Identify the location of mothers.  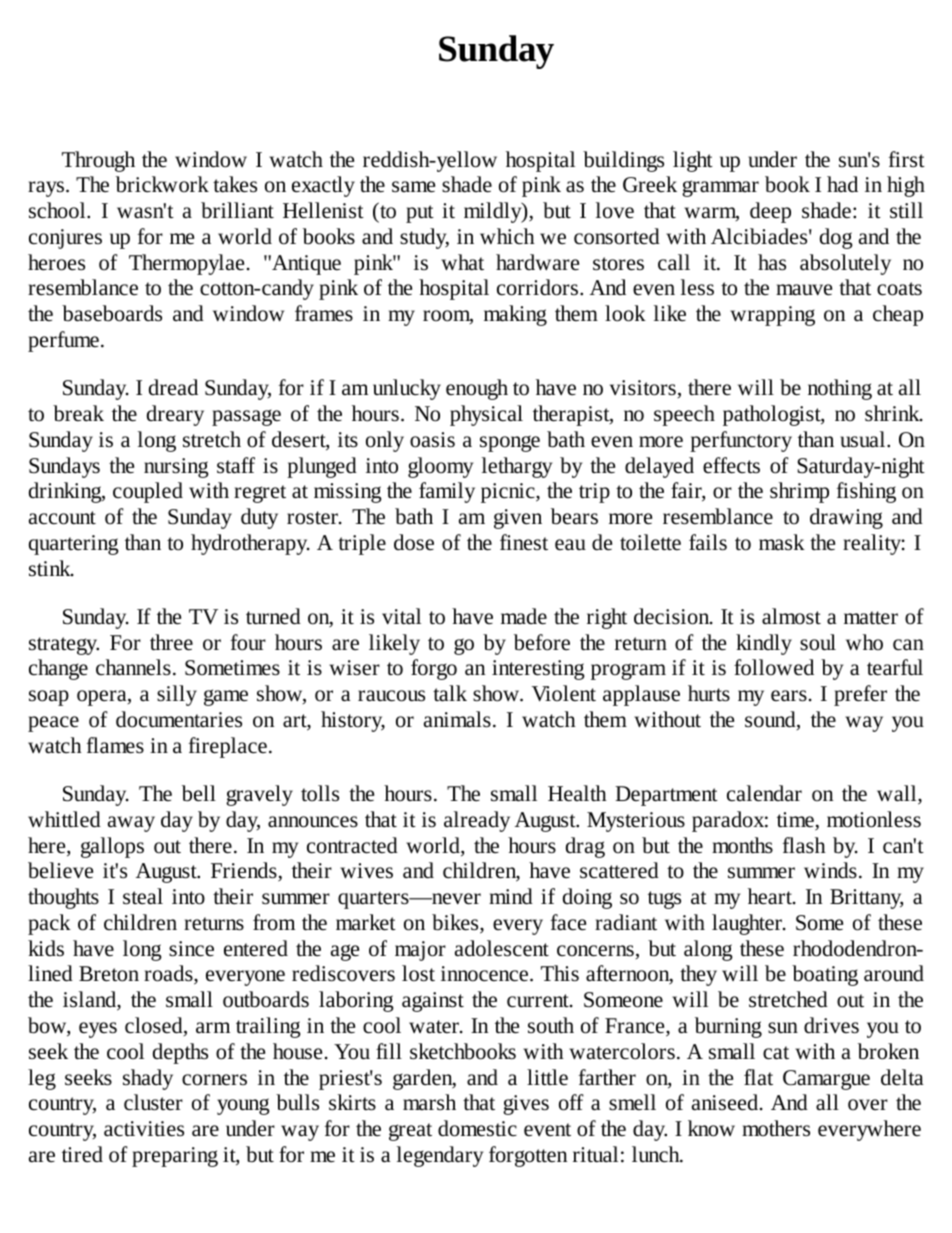
(776, 1128).
